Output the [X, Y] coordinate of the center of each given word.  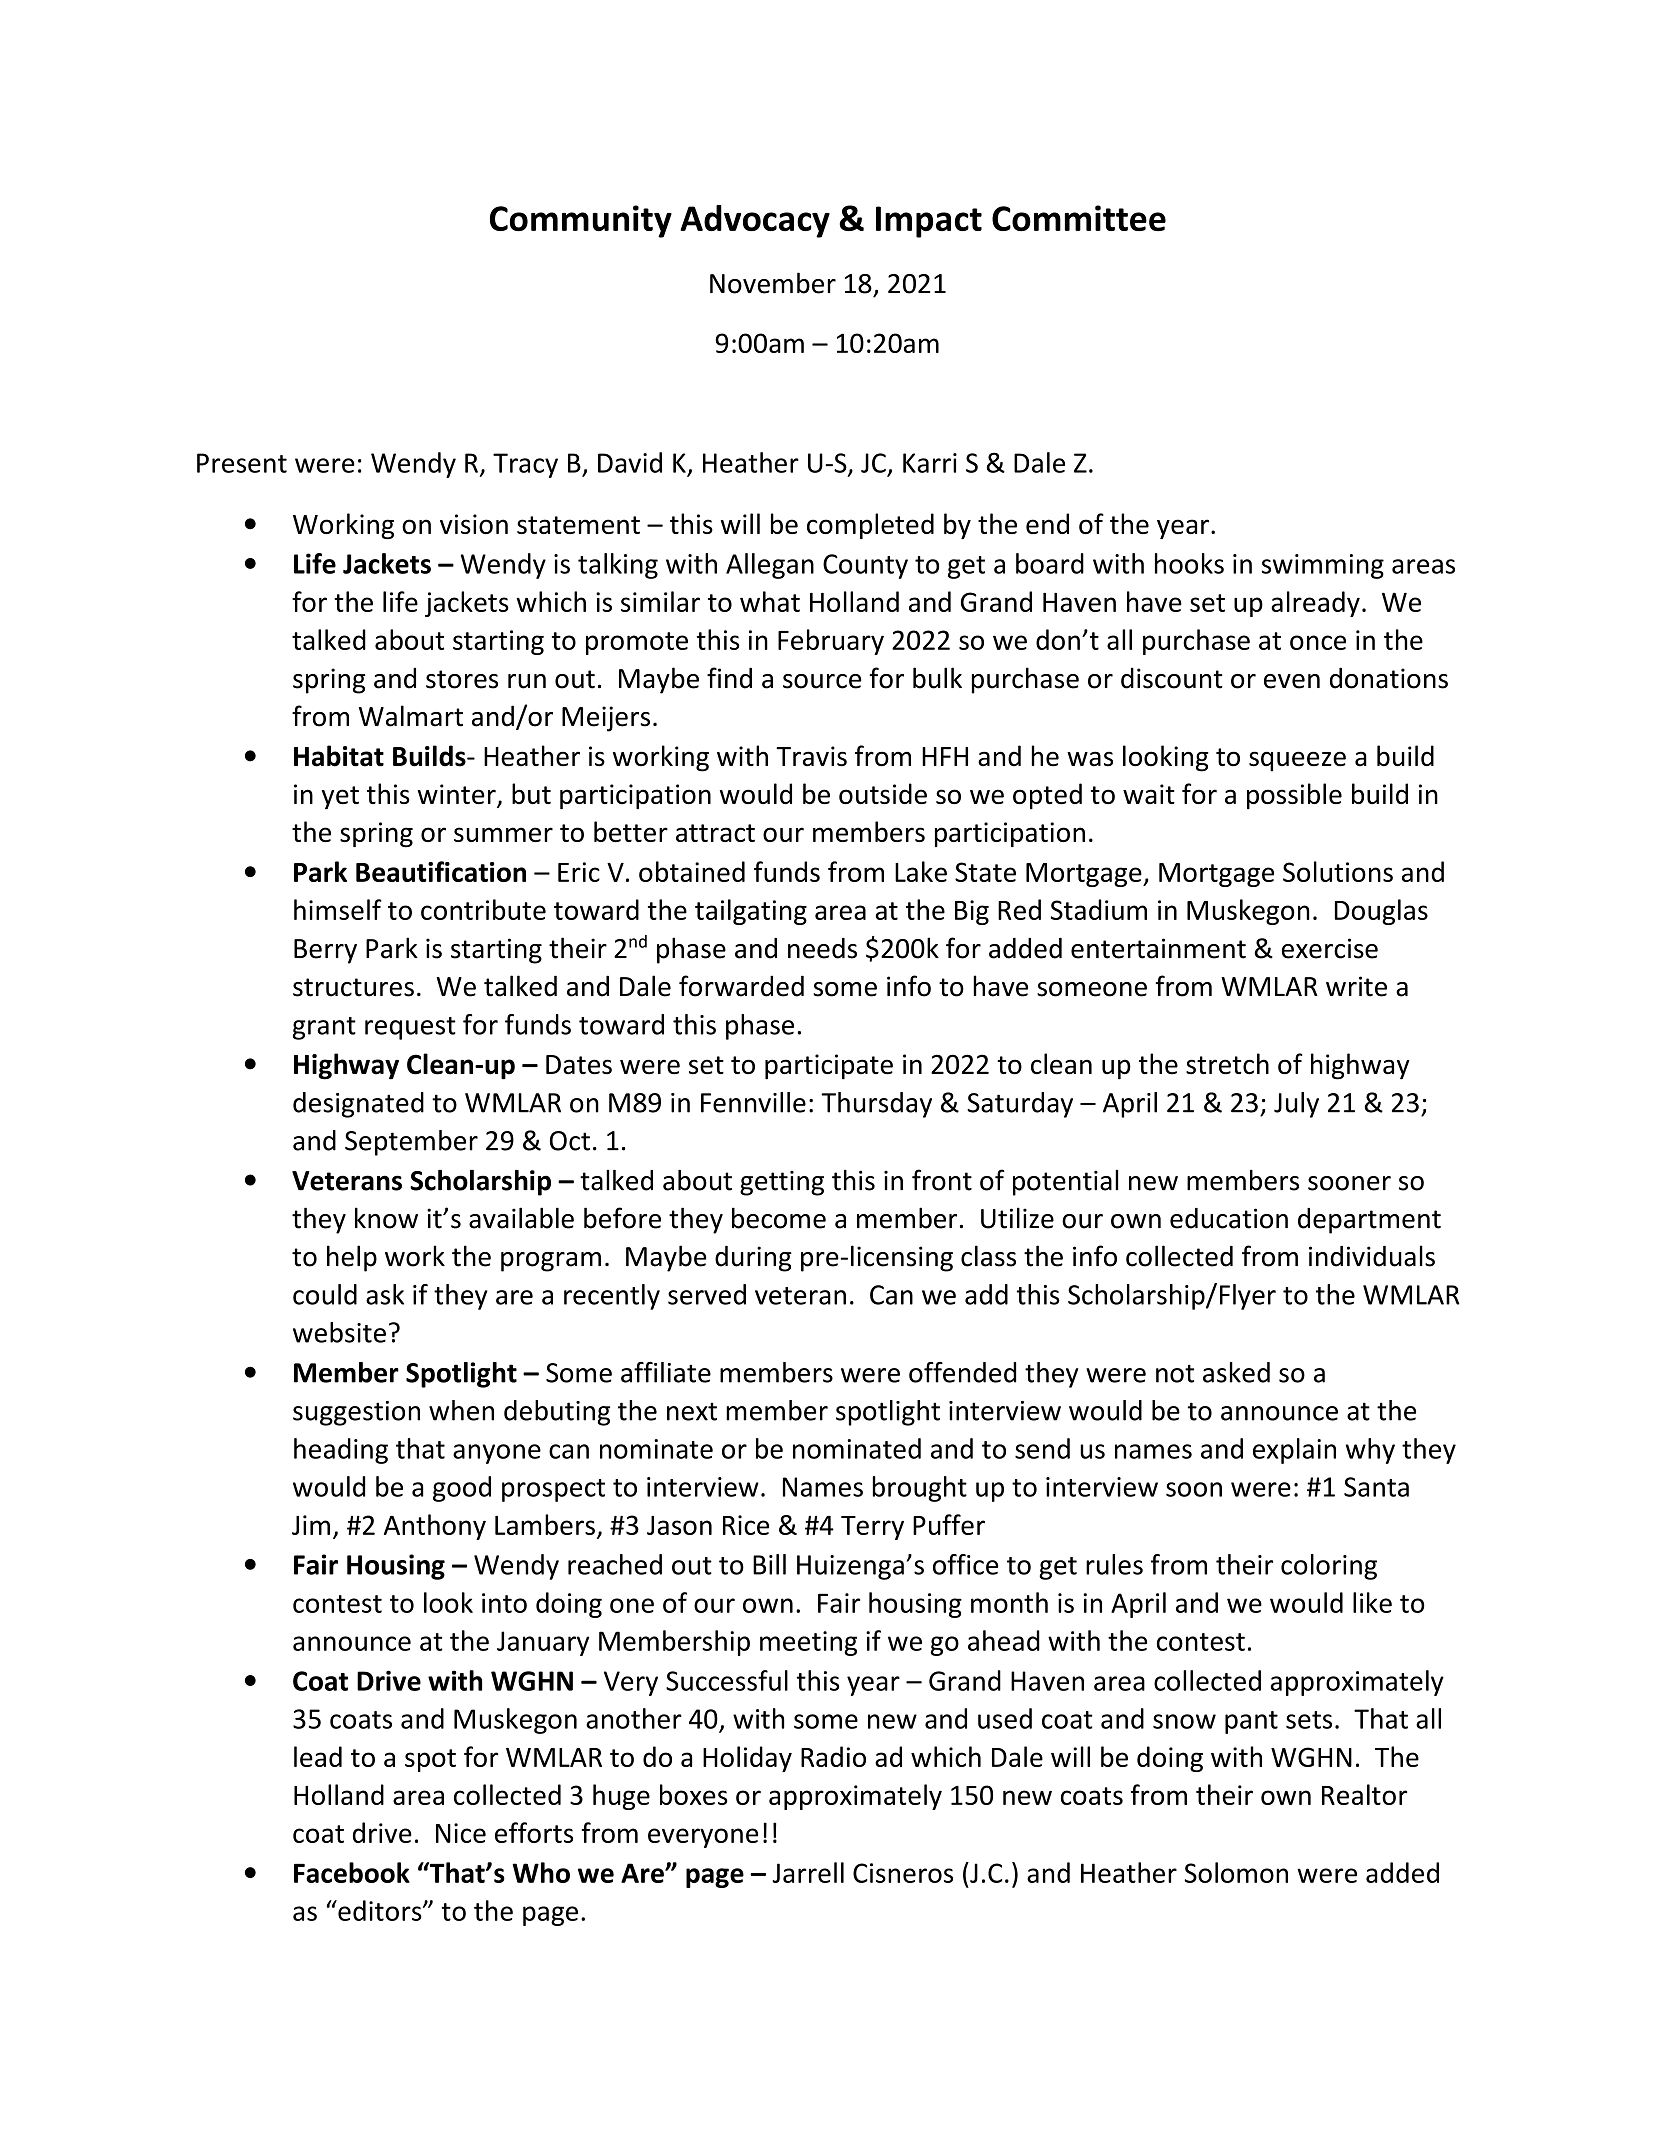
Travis [811, 756]
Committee [1079, 218]
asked [1236, 1372]
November [773, 283]
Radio [833, 1756]
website [339, 1332]
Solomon [1236, 1872]
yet [340, 798]
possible [1294, 796]
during [753, 1258]
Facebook [352, 1872]
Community [581, 221]
